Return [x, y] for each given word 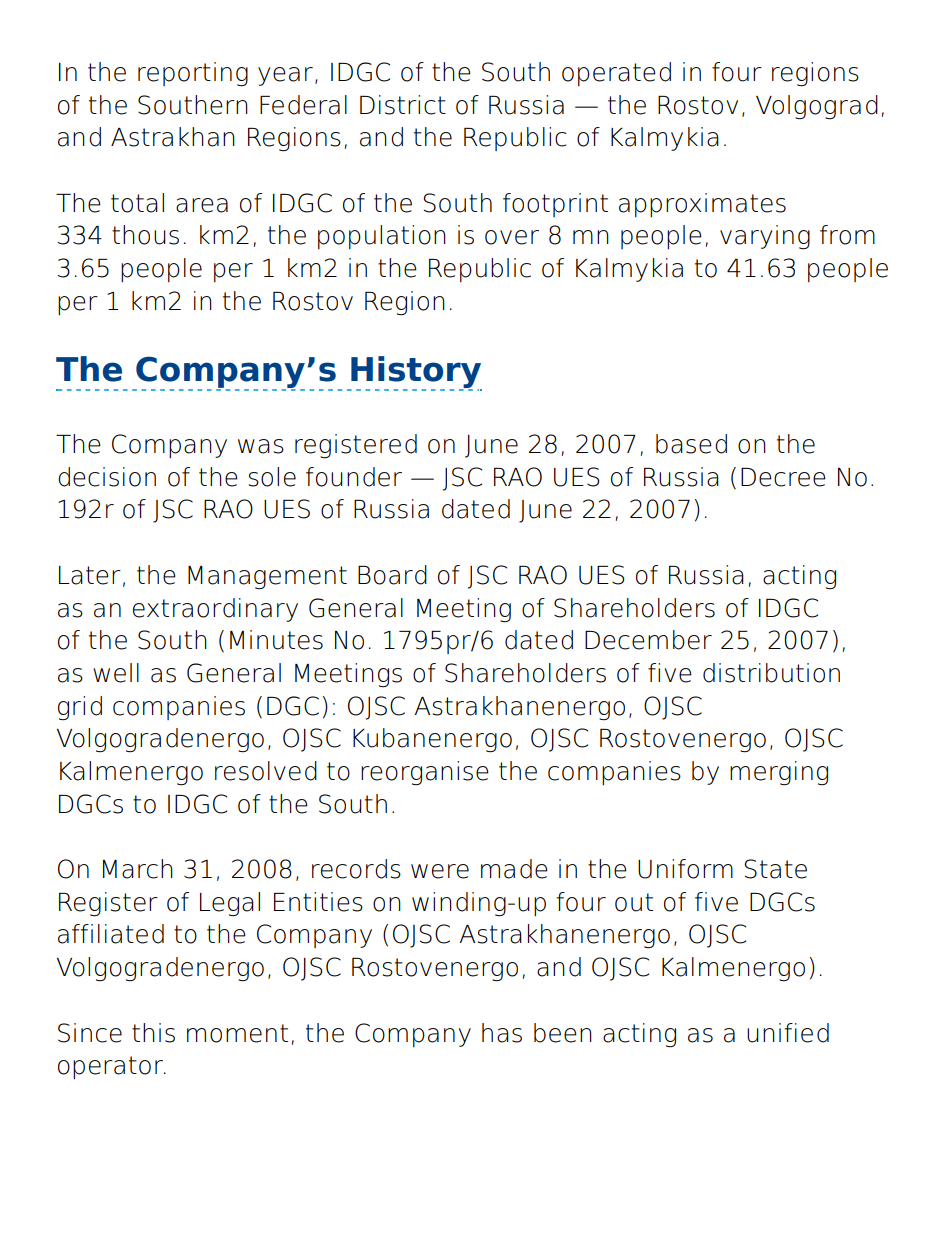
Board [392, 575]
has [502, 1033]
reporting [193, 74]
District [403, 105]
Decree [783, 477]
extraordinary [215, 610]
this [153, 1033]
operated [616, 74]
